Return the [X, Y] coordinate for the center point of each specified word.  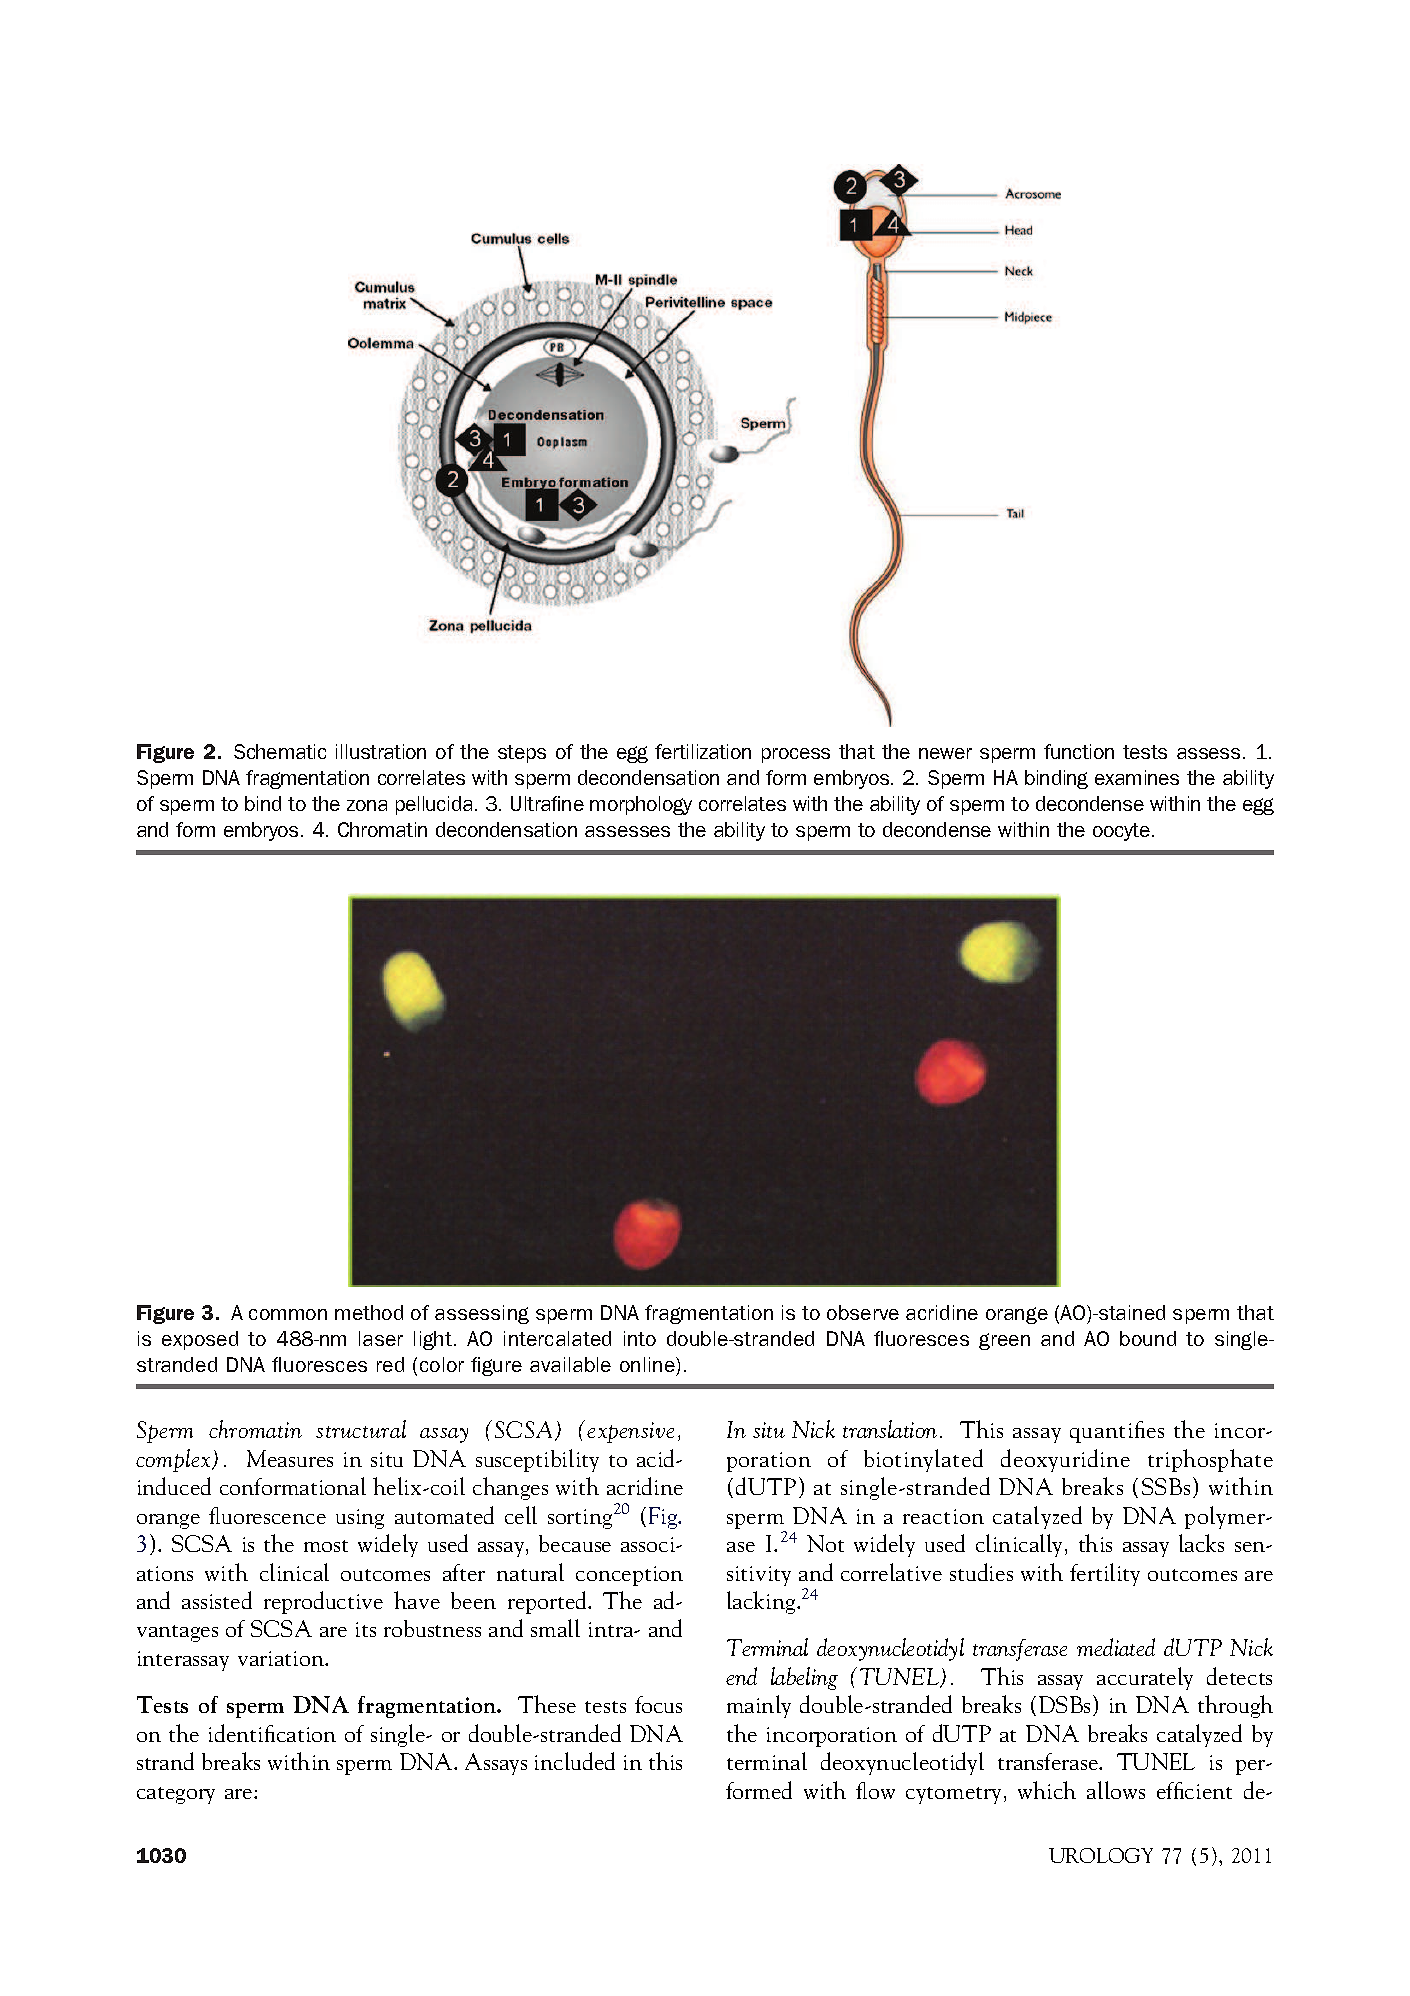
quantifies [1117, 1432]
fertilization [703, 751]
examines [1137, 777]
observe [863, 1312]
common [288, 1314]
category [176, 1795]
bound [1148, 1338]
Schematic [280, 751]
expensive [630, 1432]
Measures [290, 1458]
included [575, 1761]
